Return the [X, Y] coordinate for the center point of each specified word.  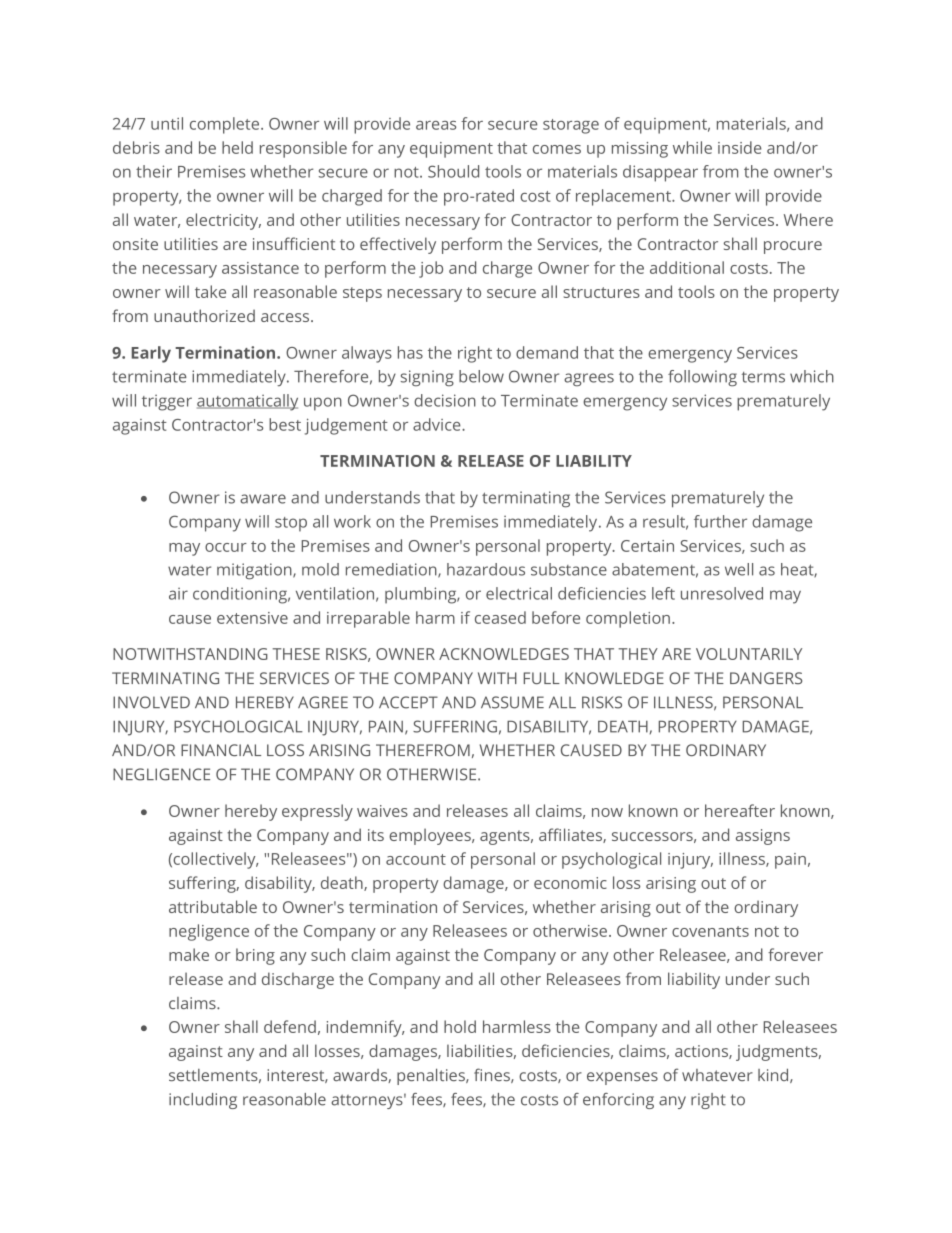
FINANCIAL [221, 750]
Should [453, 171]
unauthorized [204, 315]
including [203, 1101]
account [416, 859]
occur [226, 547]
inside [740, 147]
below [481, 376]
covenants [710, 931]
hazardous [486, 569]
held [237, 147]
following [702, 378]
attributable [213, 906]
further [720, 521]
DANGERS [766, 678]
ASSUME [512, 702]
